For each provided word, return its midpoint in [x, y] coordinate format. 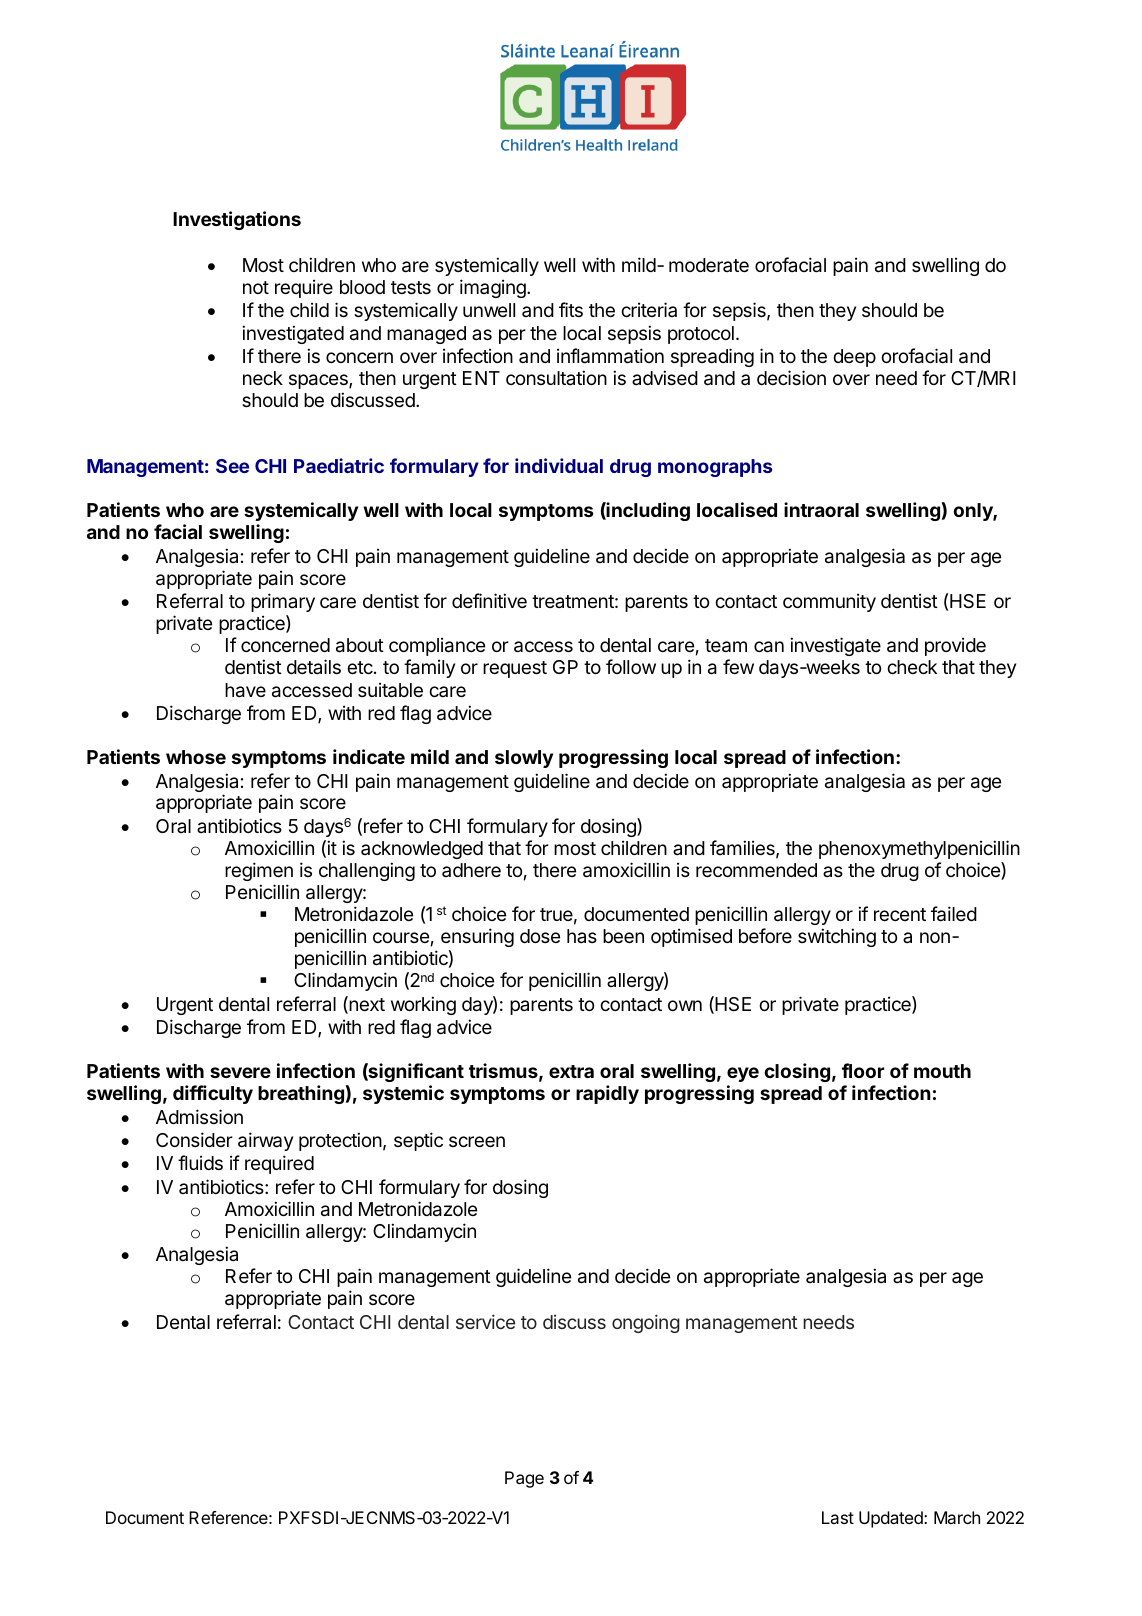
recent [900, 914]
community [829, 602]
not [256, 287]
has [582, 936]
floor [863, 1070]
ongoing [646, 1323]
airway [265, 1141]
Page [524, 1479]
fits [571, 309]
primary [283, 602]
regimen [259, 871]
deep [854, 358]
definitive [489, 600]
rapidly [607, 1094]
